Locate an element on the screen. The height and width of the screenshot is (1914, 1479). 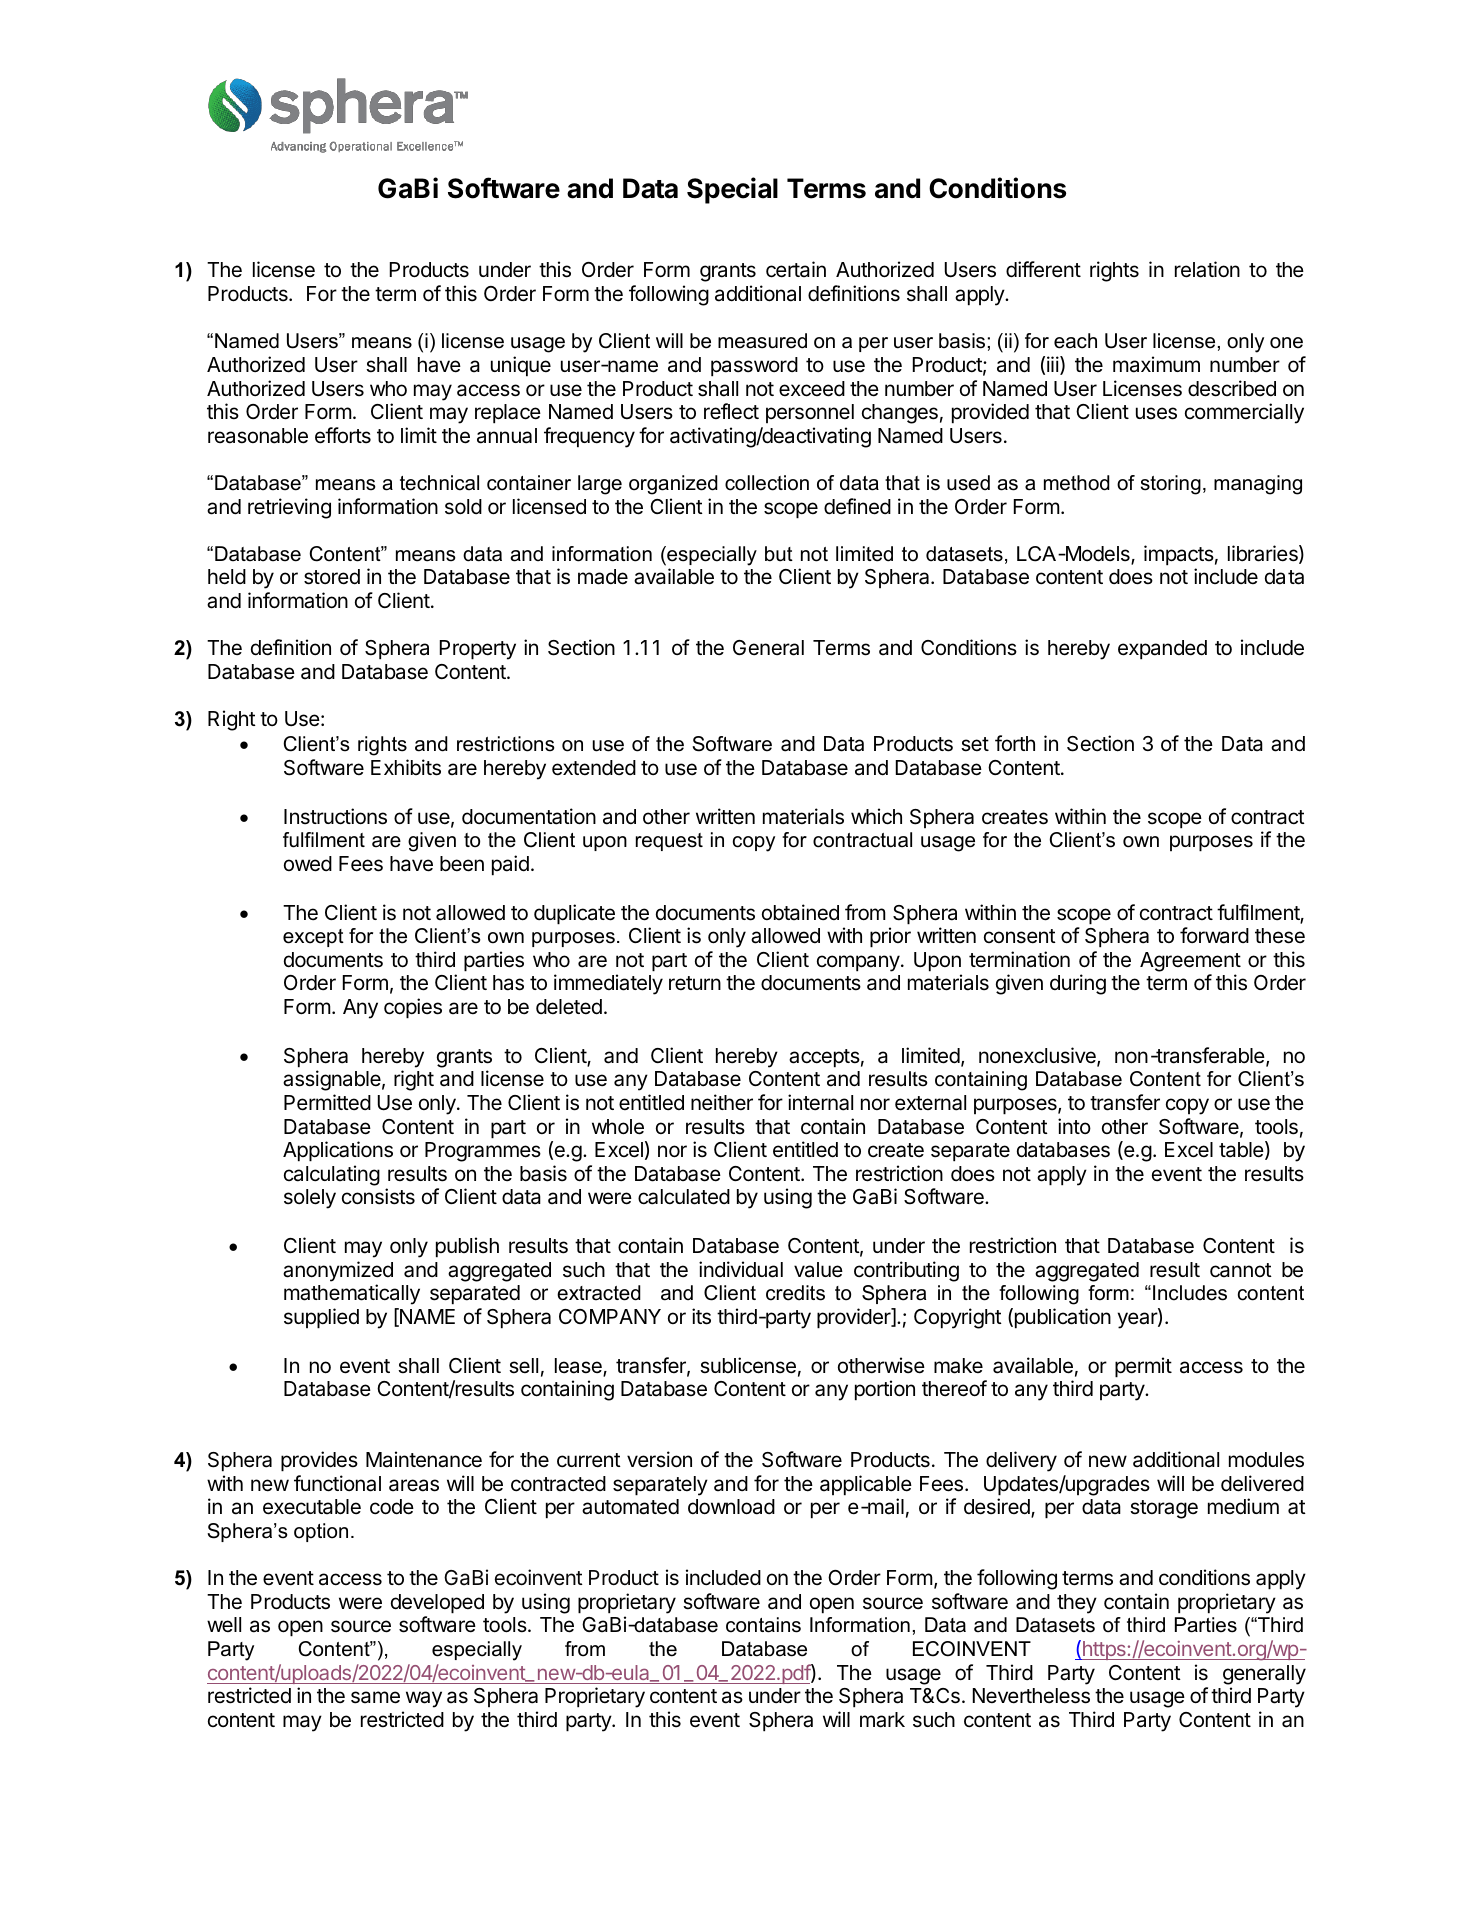
copies is located at coordinates (413, 1008).
